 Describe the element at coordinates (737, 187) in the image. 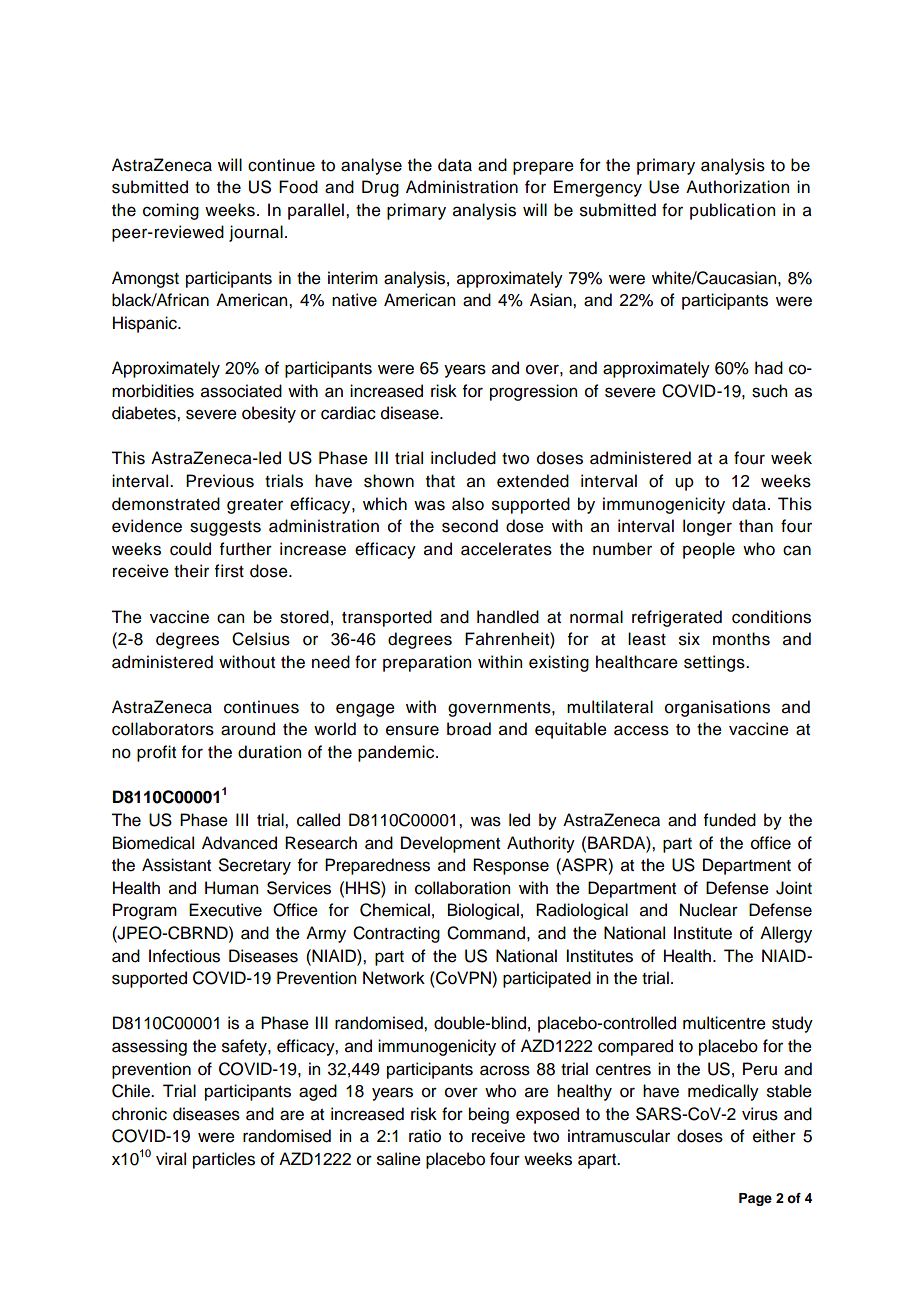

I see `Authorization` at that location.
